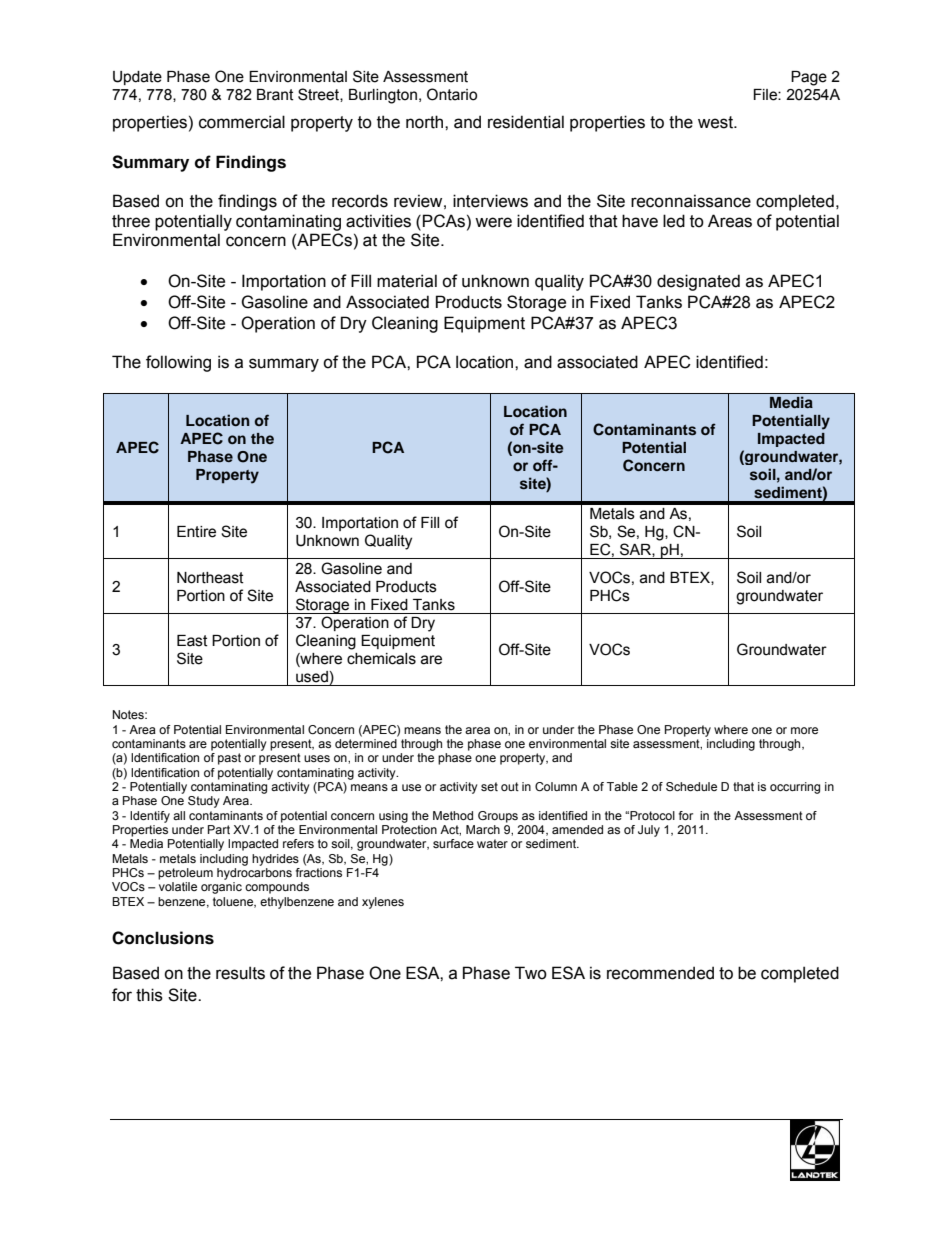 The height and width of the document is (1233, 952). I want to click on results, so click(240, 973).
